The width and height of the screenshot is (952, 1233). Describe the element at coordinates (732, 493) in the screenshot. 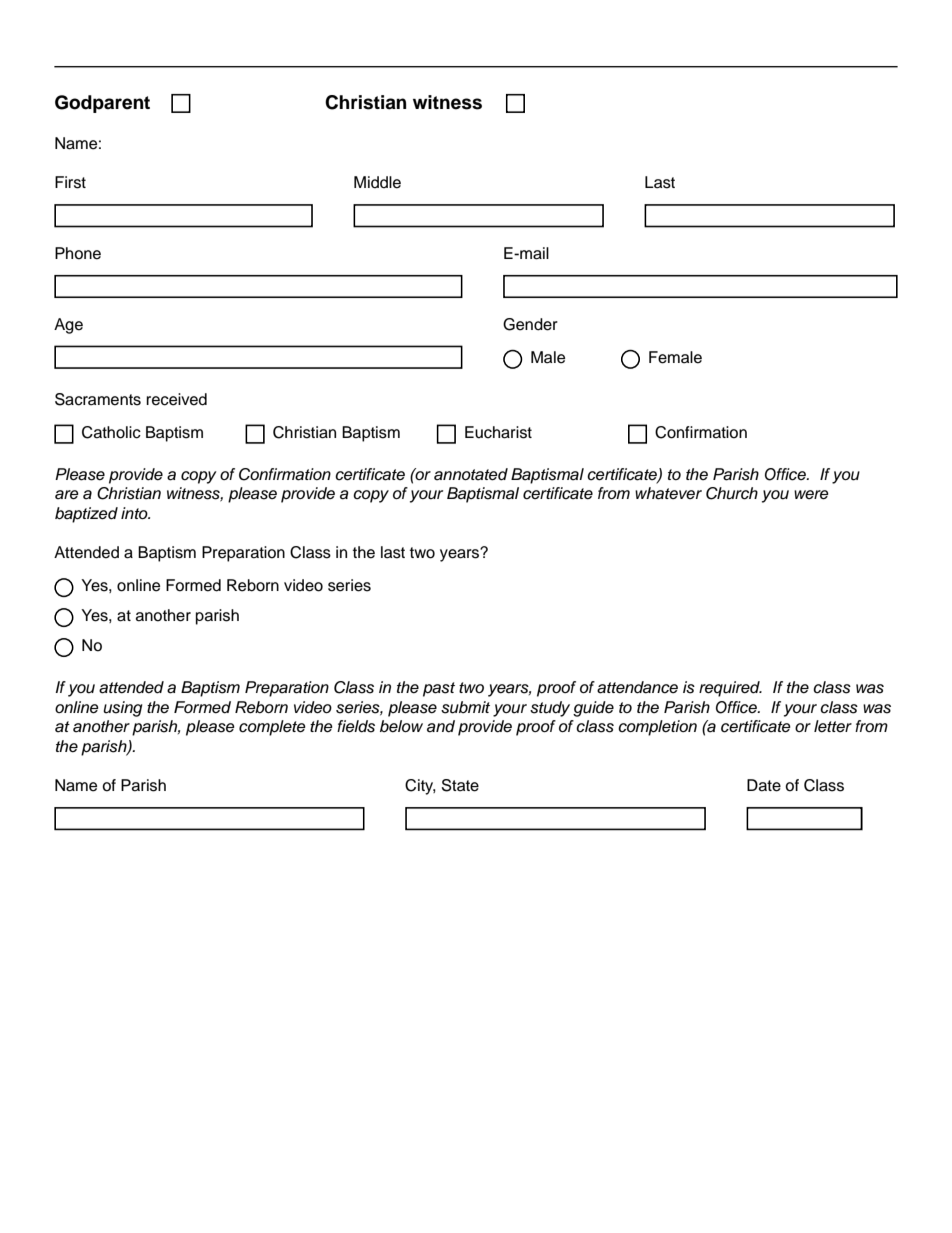

I see `Church` at that location.
